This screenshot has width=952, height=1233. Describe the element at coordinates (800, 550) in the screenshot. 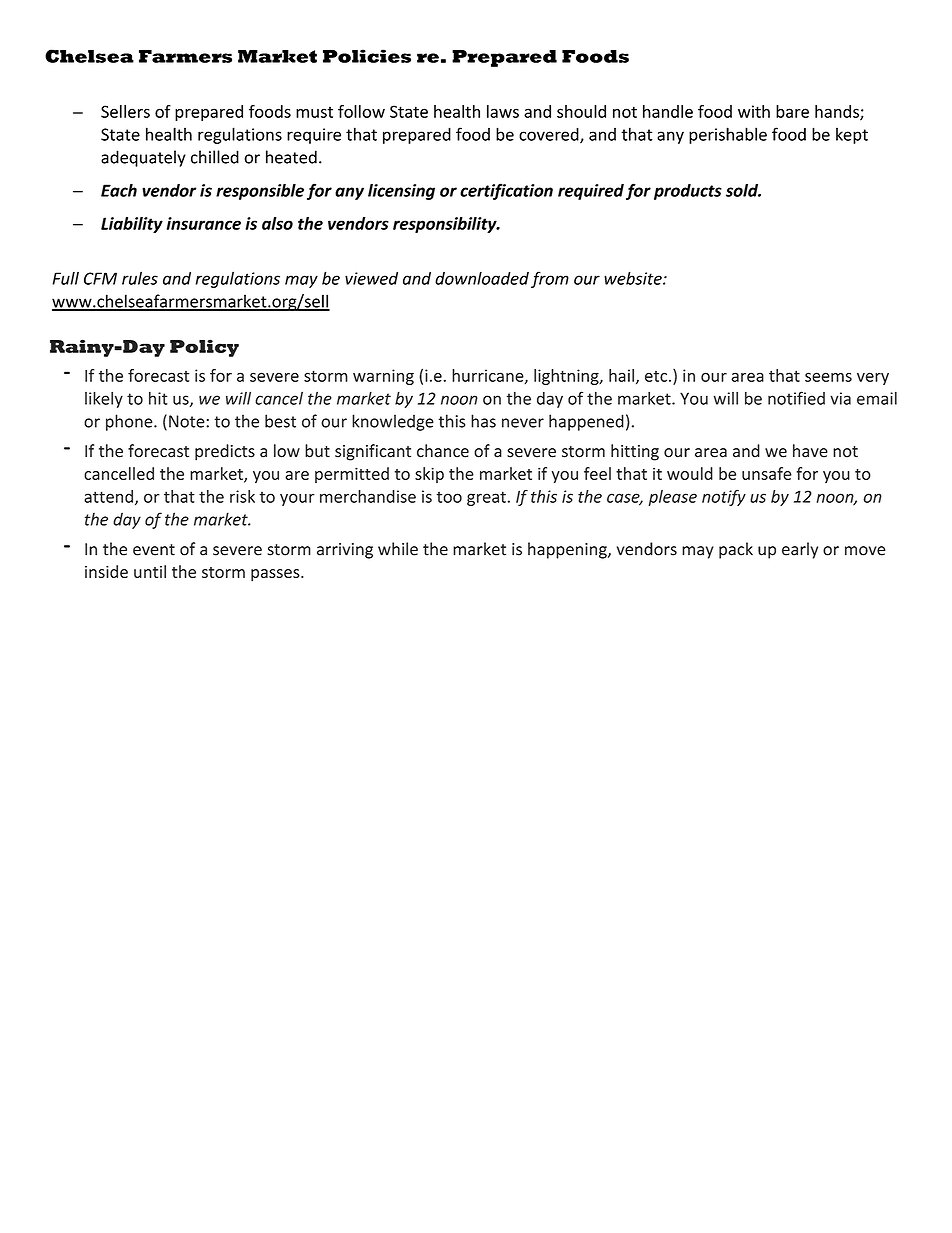

I see `early` at that location.
